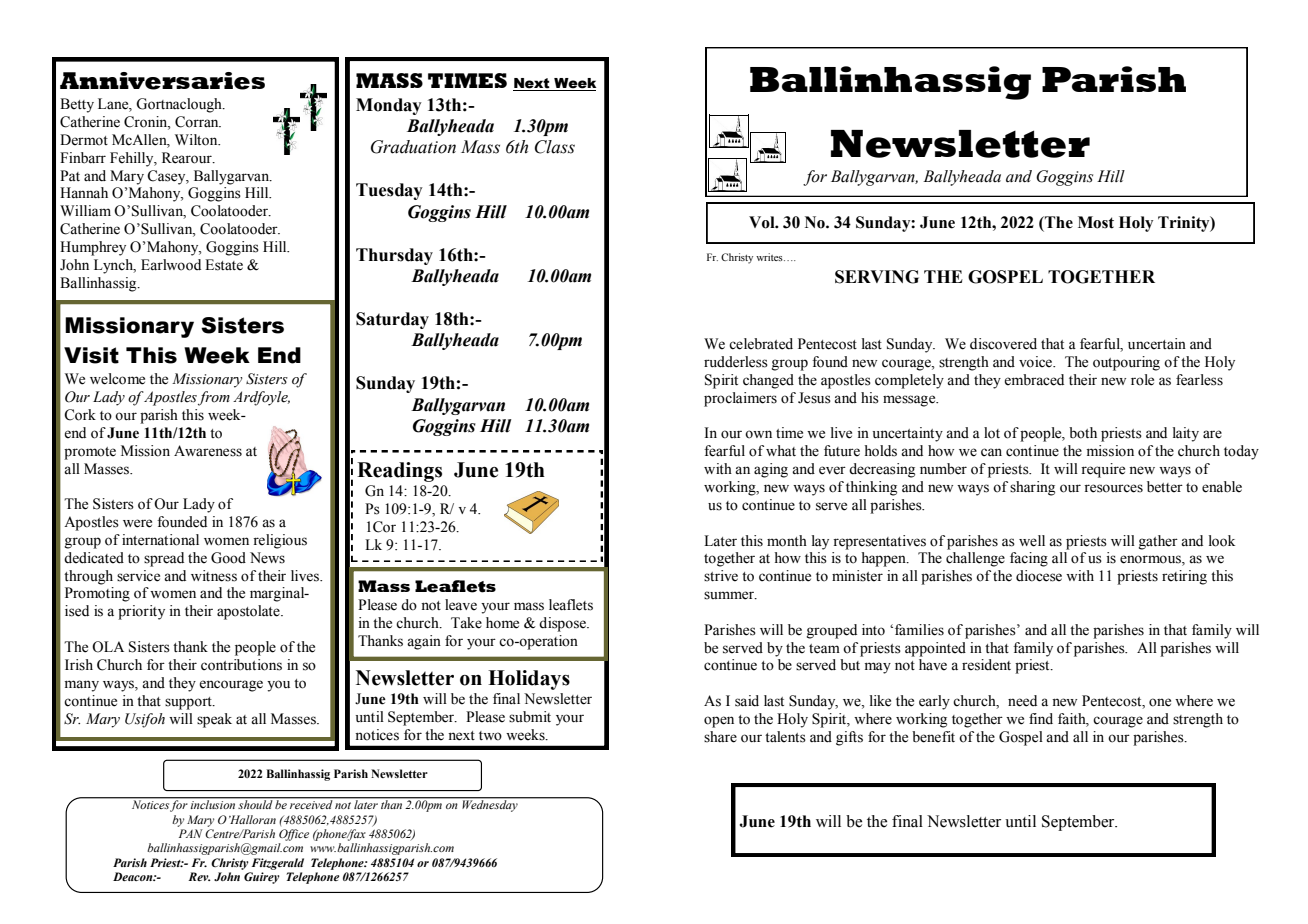  Describe the element at coordinates (563, 624) in the image. I see `dispose` at that location.
